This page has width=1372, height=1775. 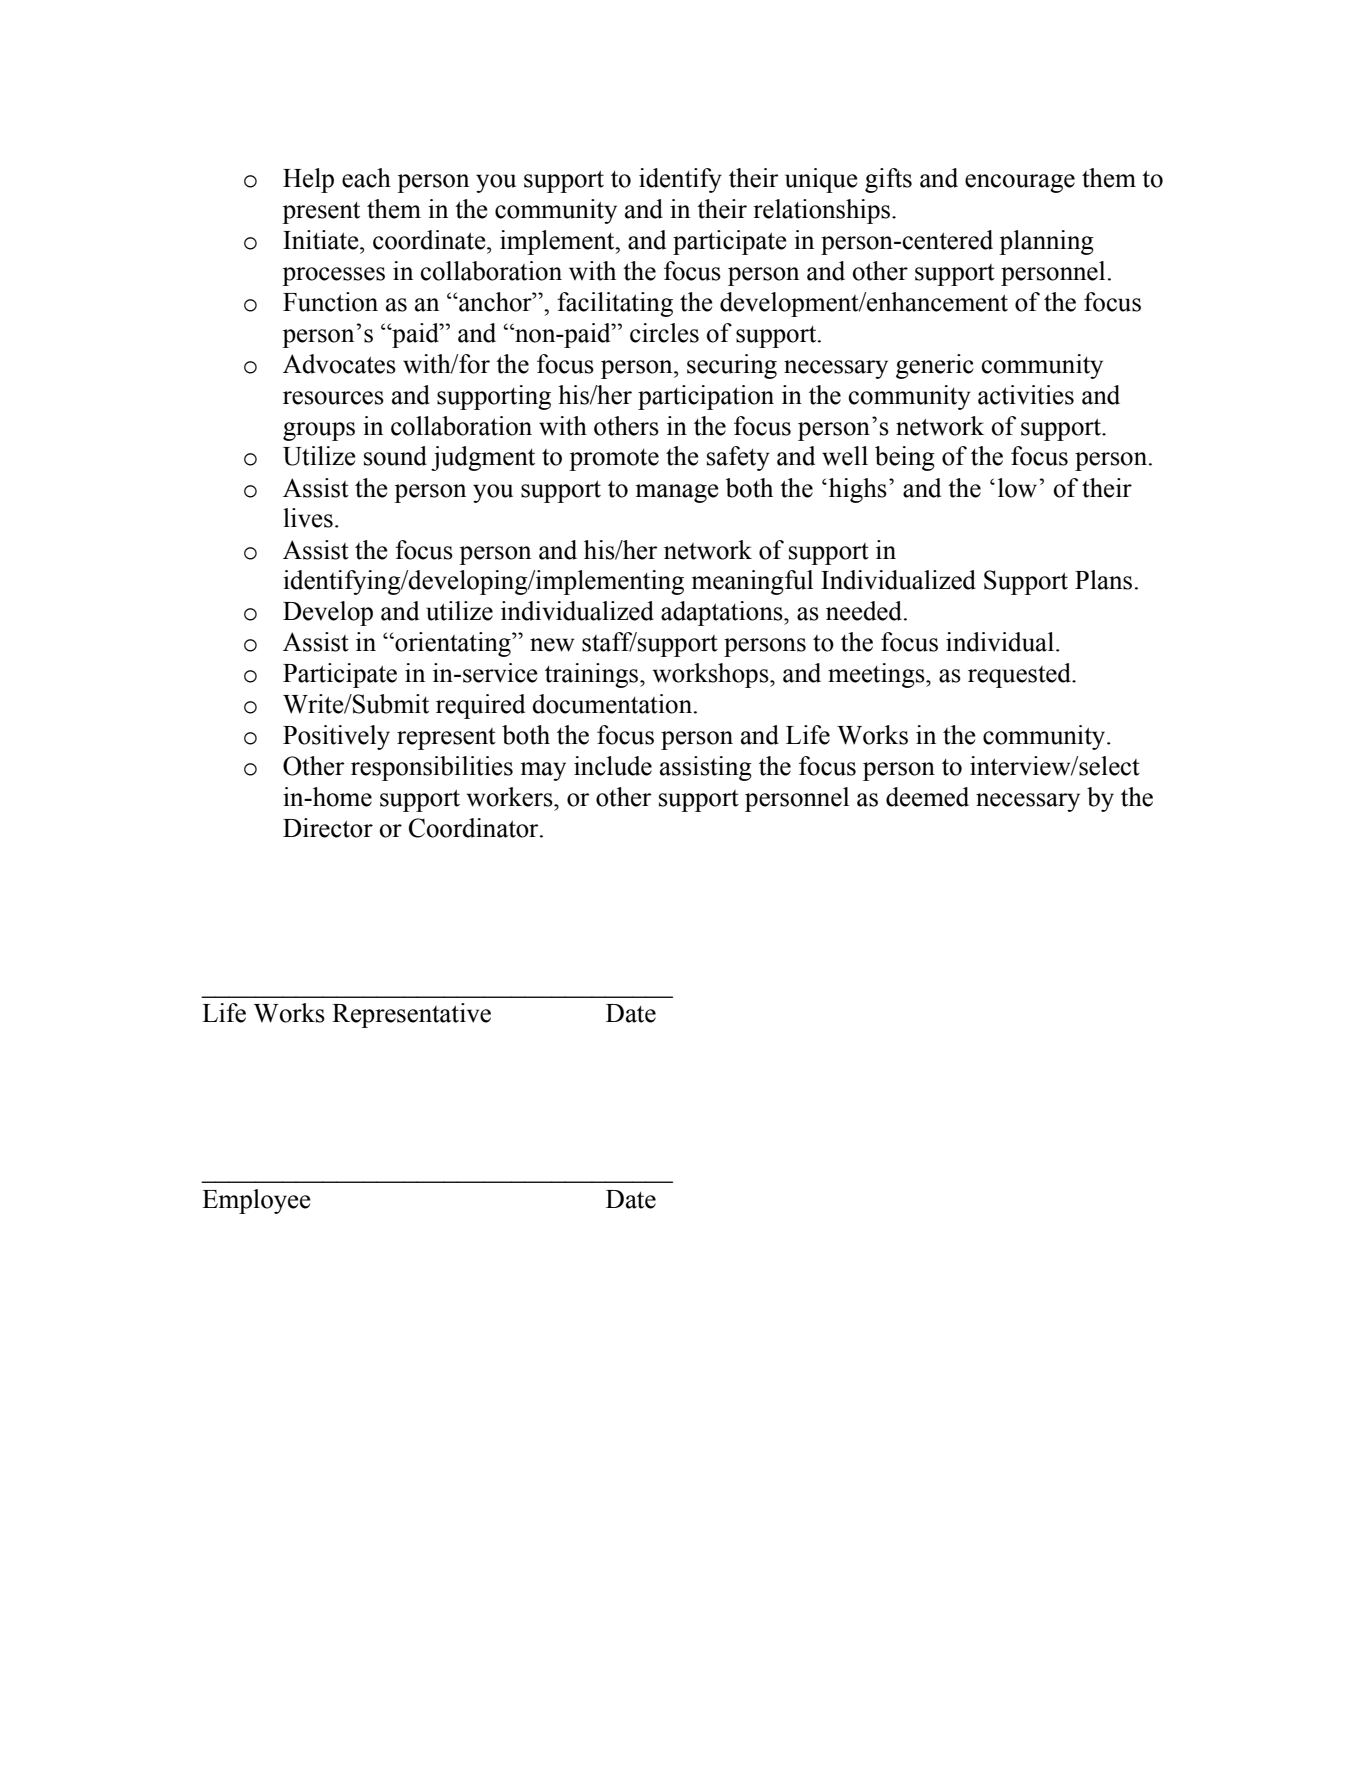 I want to click on relationships, so click(x=821, y=211).
